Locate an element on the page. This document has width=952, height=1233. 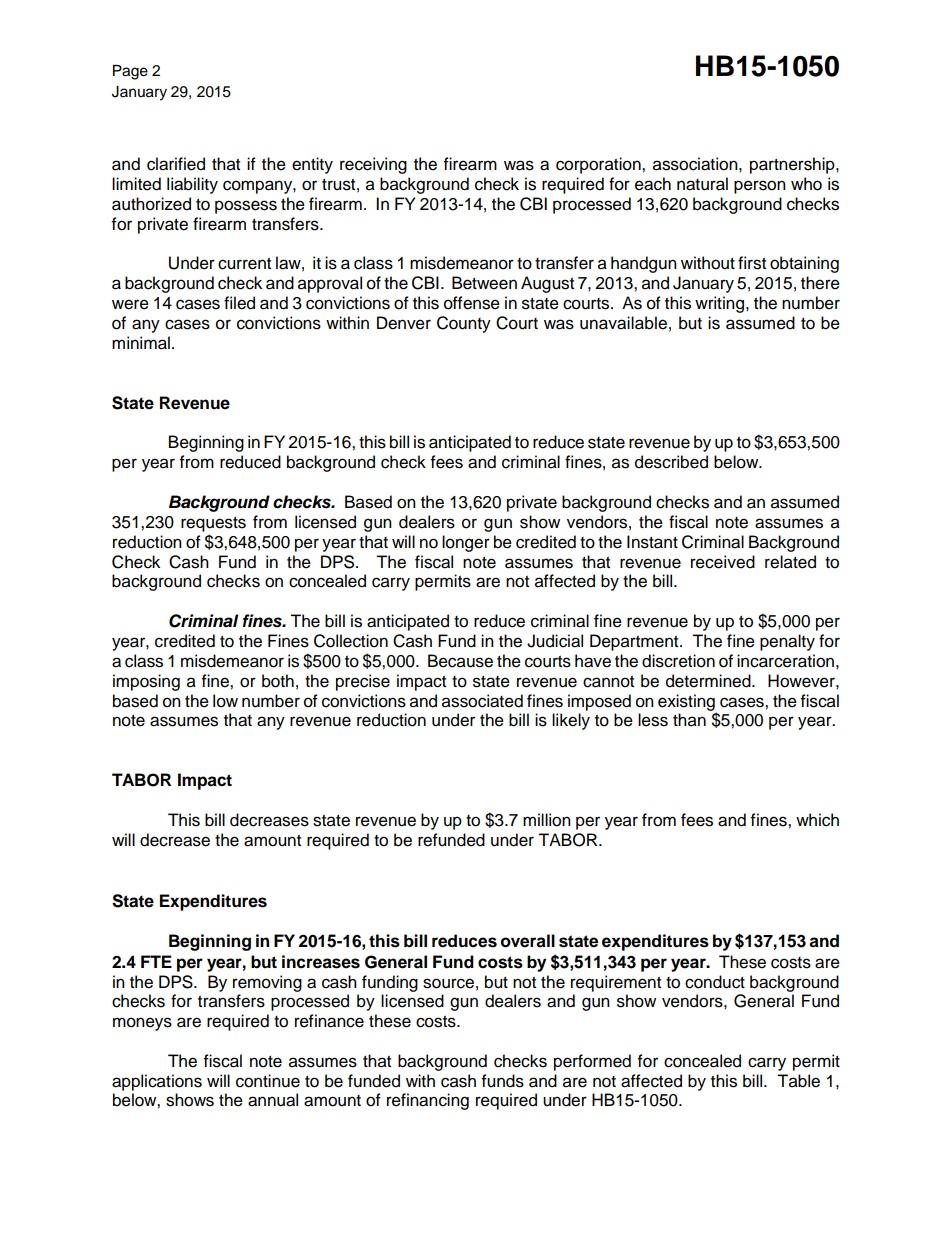
partnership is located at coordinates (793, 165).
